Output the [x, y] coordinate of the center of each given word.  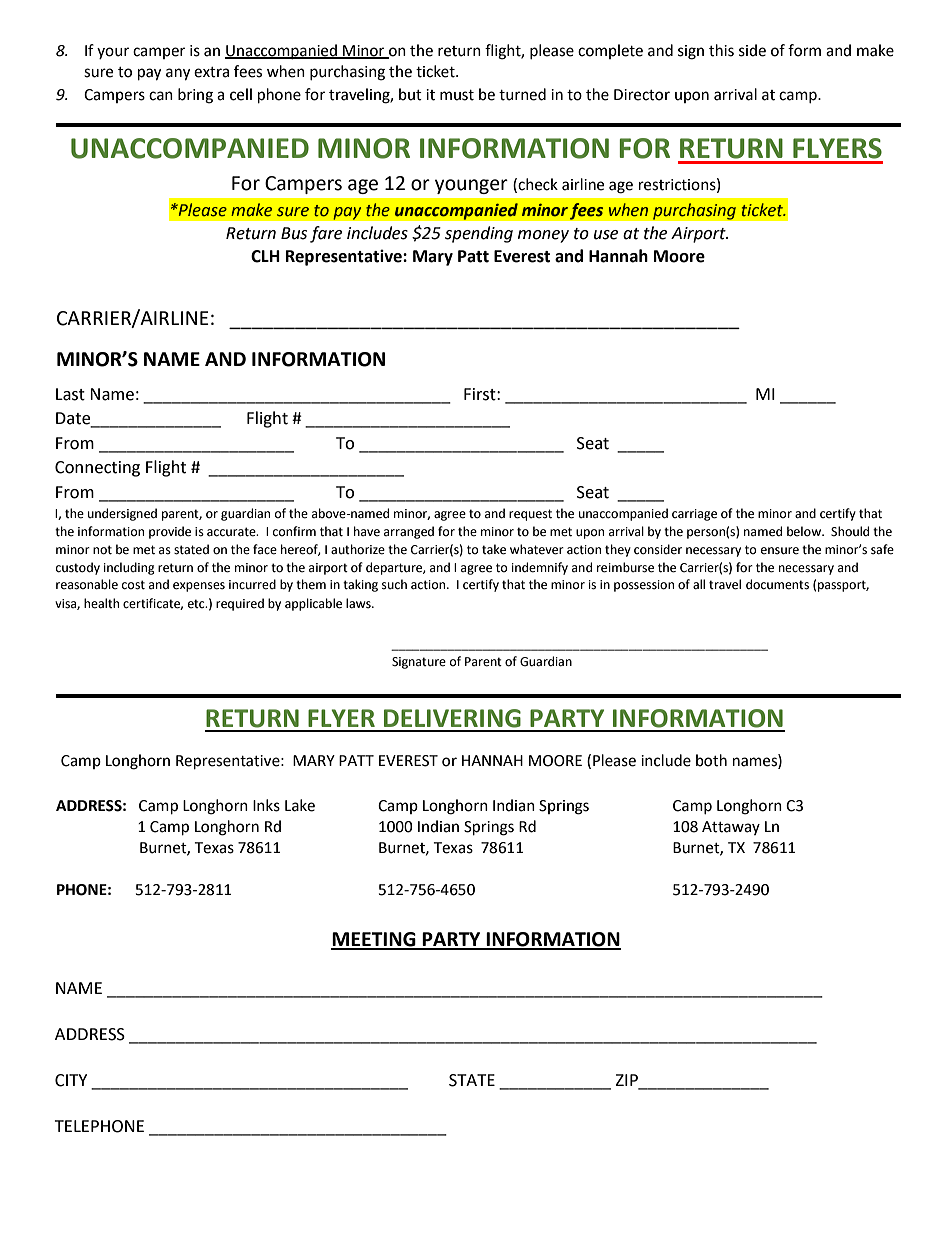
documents [777, 584]
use [606, 235]
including [129, 568]
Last [70, 394]
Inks [266, 805]
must [457, 95]
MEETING [374, 940]
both [711, 760]
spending [479, 234]
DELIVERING [452, 718]
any [178, 74]
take [494, 549]
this [721, 50]
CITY [71, 1080]
